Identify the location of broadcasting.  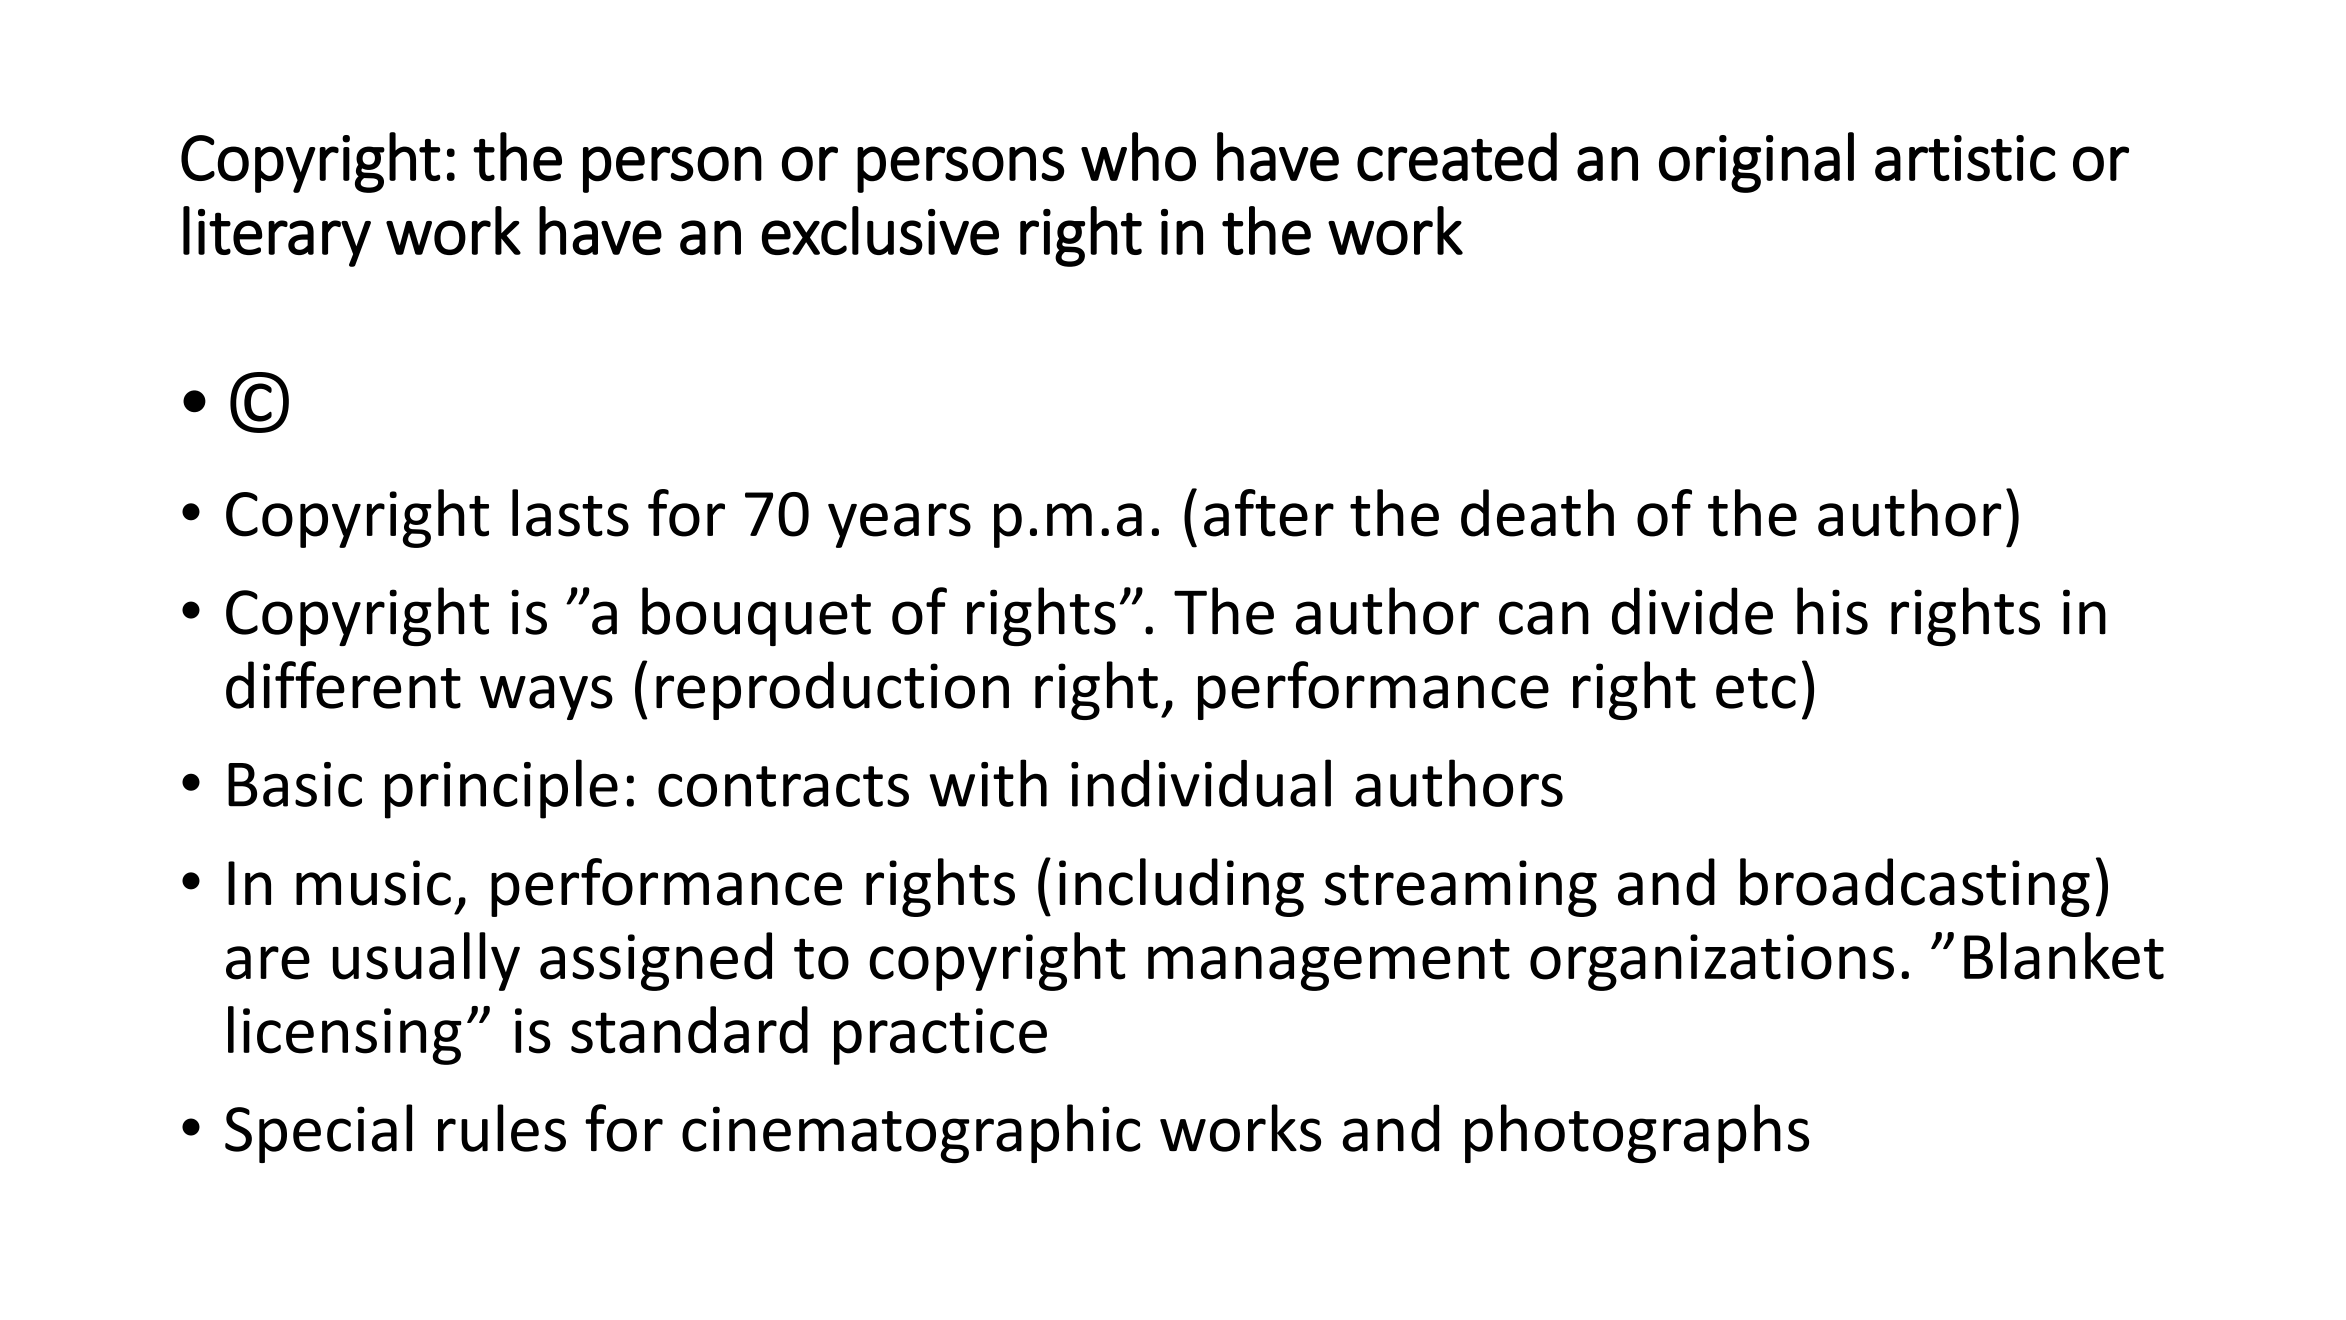
(1915, 887).
